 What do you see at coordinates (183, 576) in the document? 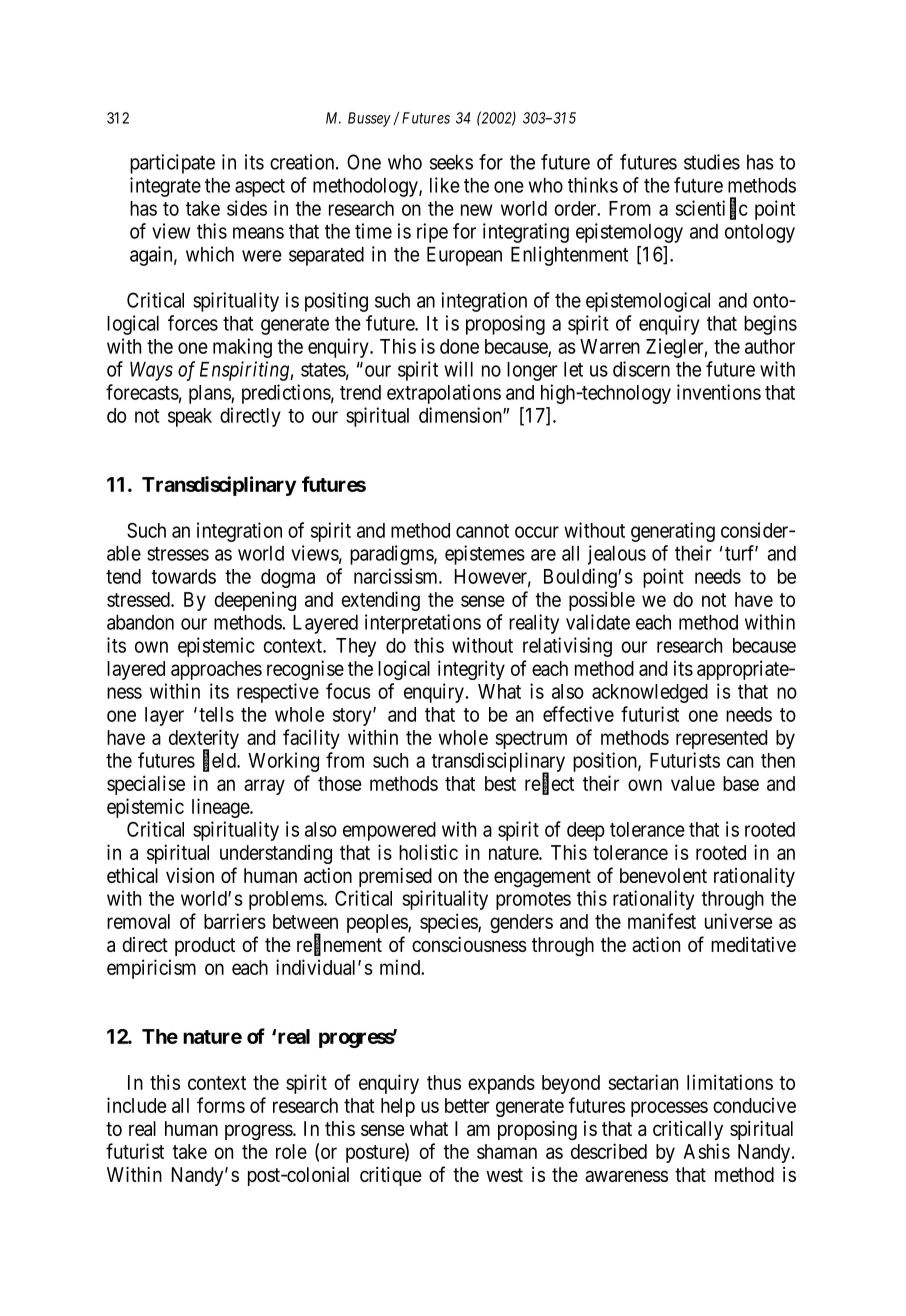
I see `towards` at bounding box center [183, 576].
